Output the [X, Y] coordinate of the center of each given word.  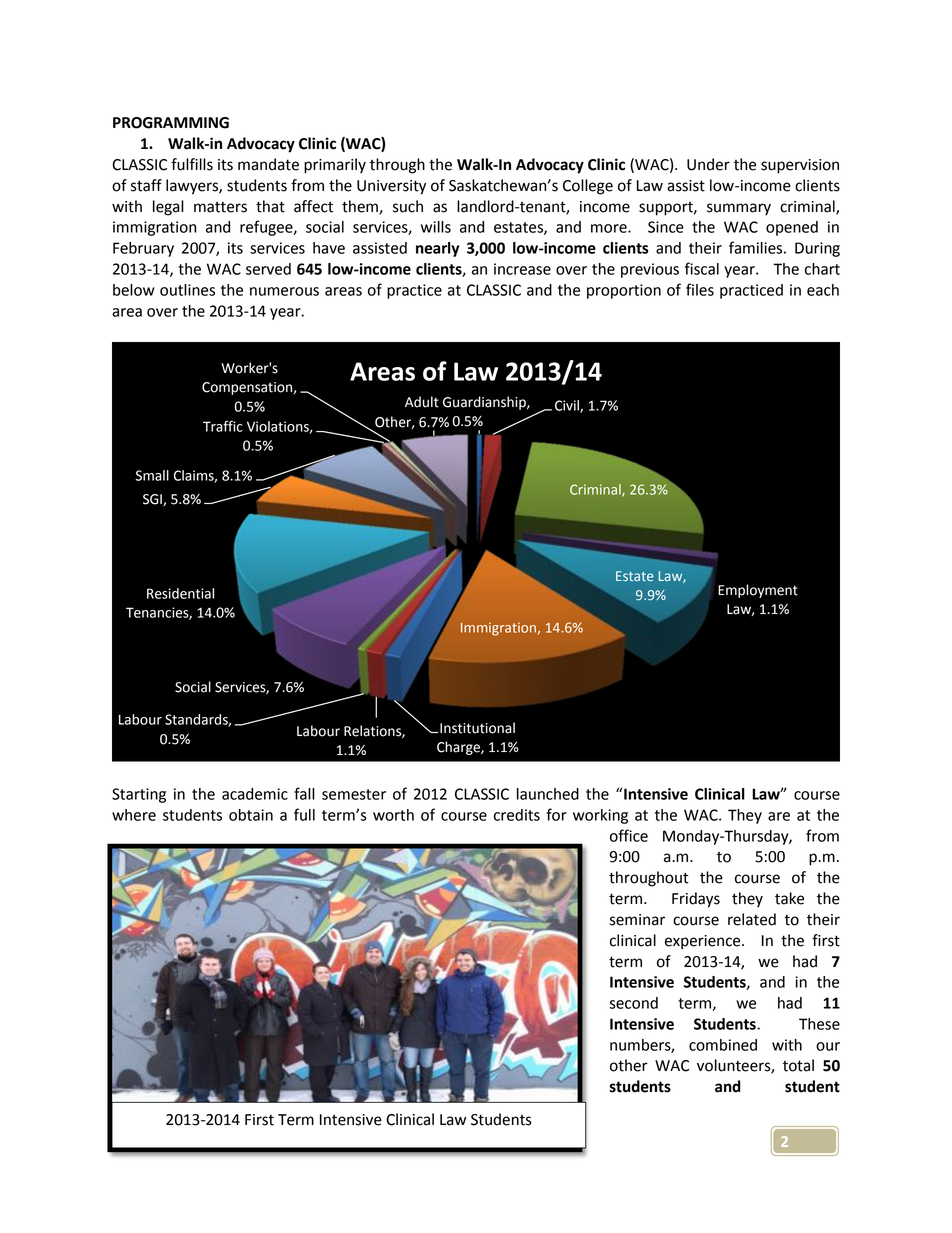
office [629, 835]
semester [354, 794]
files [700, 289]
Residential [180, 593]
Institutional [477, 728]
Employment [758, 591]
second [634, 1003]
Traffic [223, 426]
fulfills [192, 164]
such [408, 206]
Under [708, 164]
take [789, 898]
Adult [422, 402]
